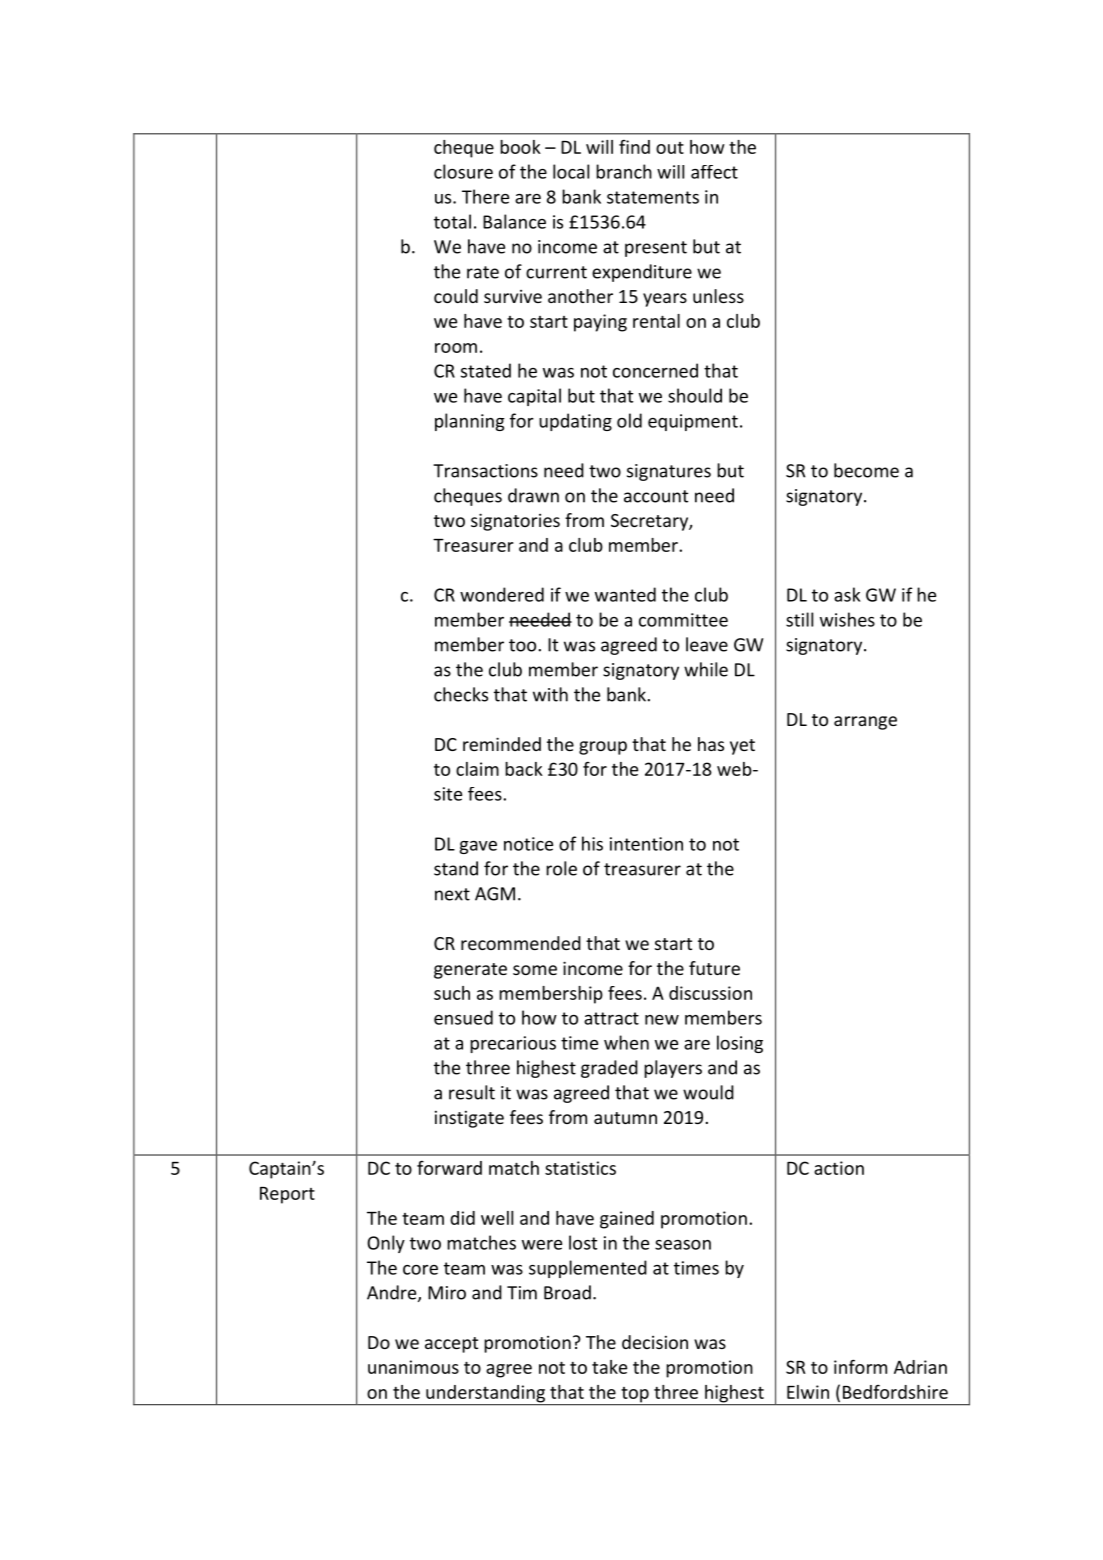 This document has height=1560, width=1103. Describe the element at coordinates (609, 1069) in the document. I see `graded` at that location.
